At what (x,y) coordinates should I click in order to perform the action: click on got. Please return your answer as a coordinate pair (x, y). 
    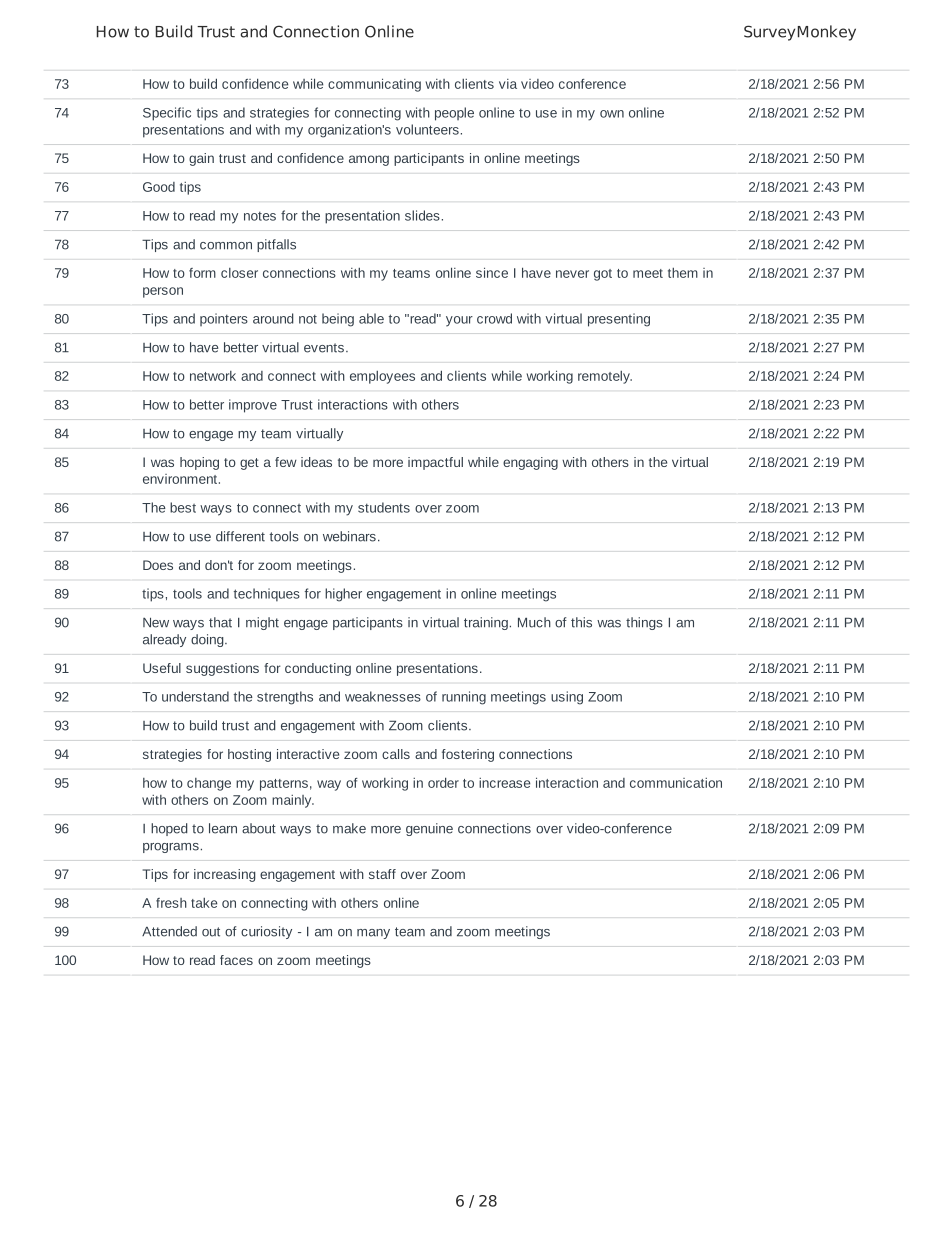
    Looking at the image, I should click on (603, 275).
